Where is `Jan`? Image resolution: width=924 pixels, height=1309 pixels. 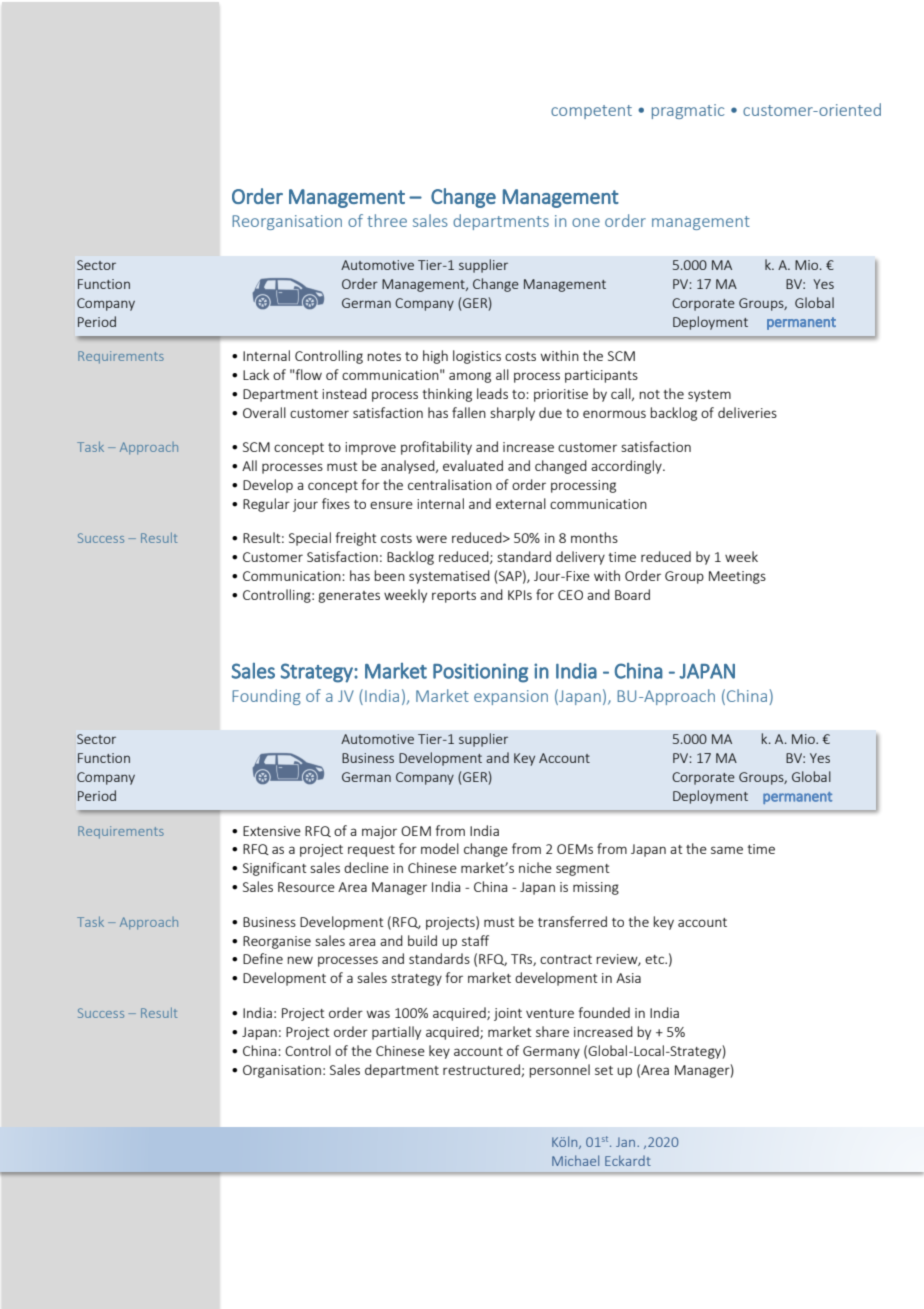
Jan is located at coordinates (625, 1142).
